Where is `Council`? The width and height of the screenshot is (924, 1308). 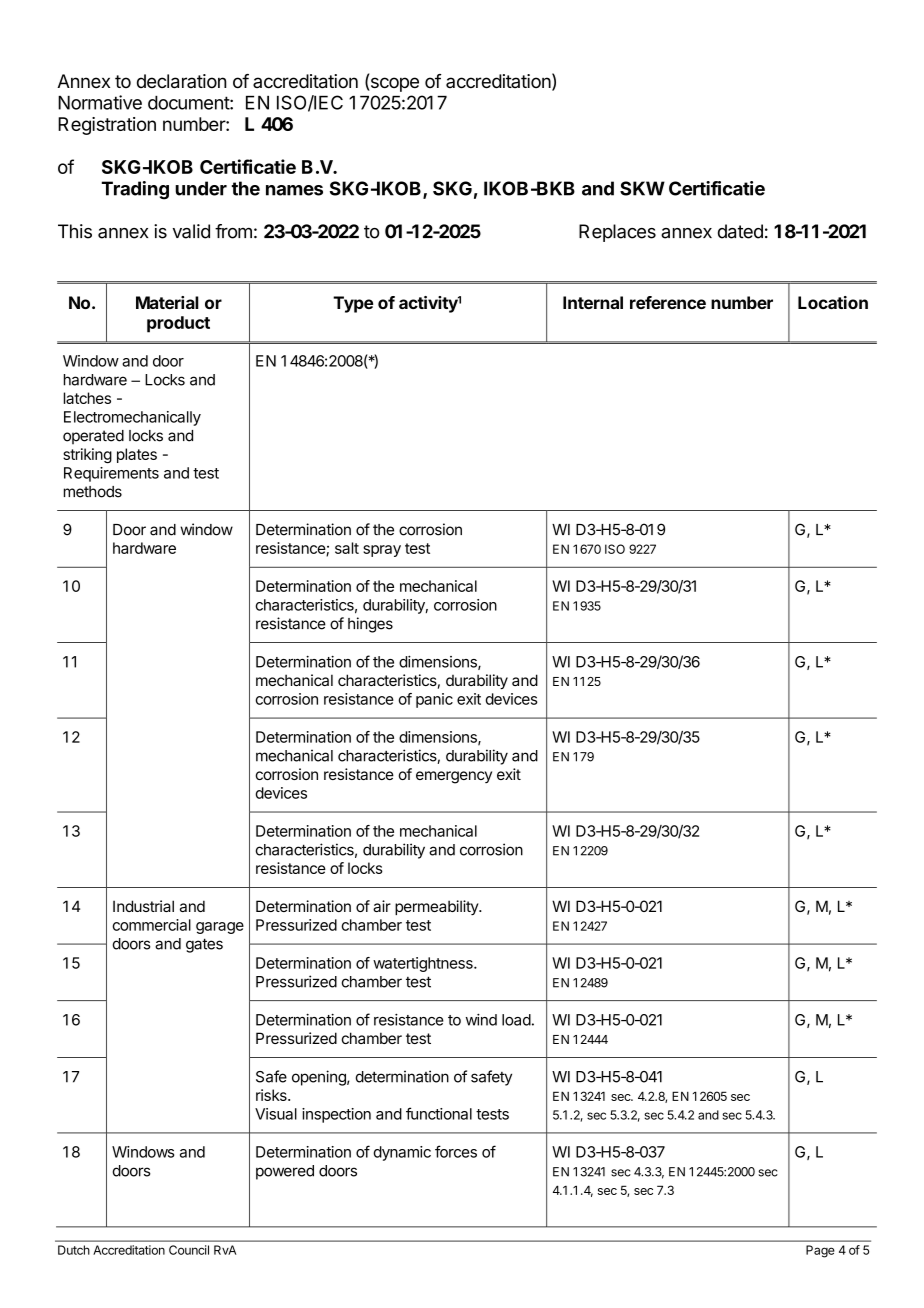 Council is located at coordinates (189, 1250).
